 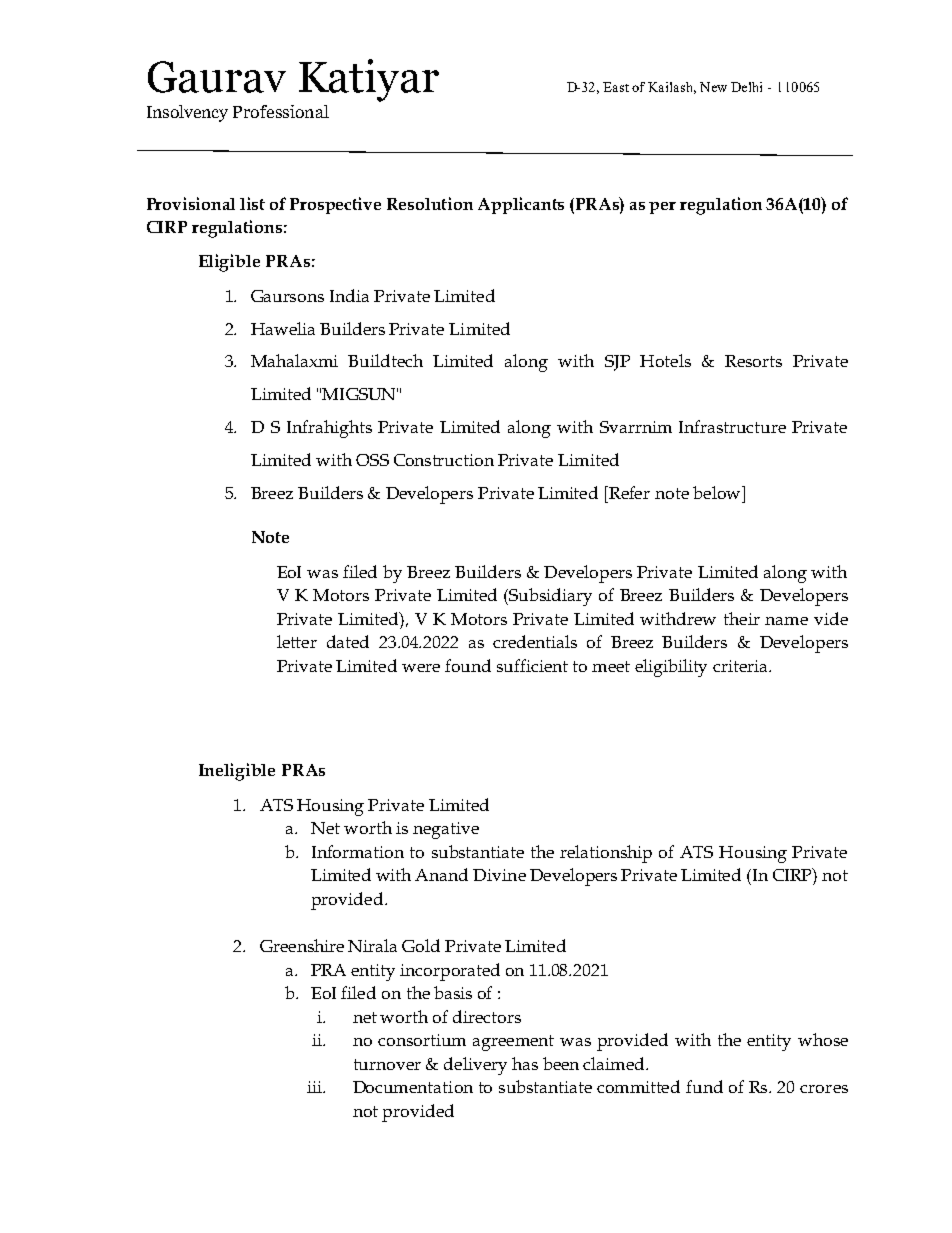 I want to click on iii, so click(x=315, y=1087).
